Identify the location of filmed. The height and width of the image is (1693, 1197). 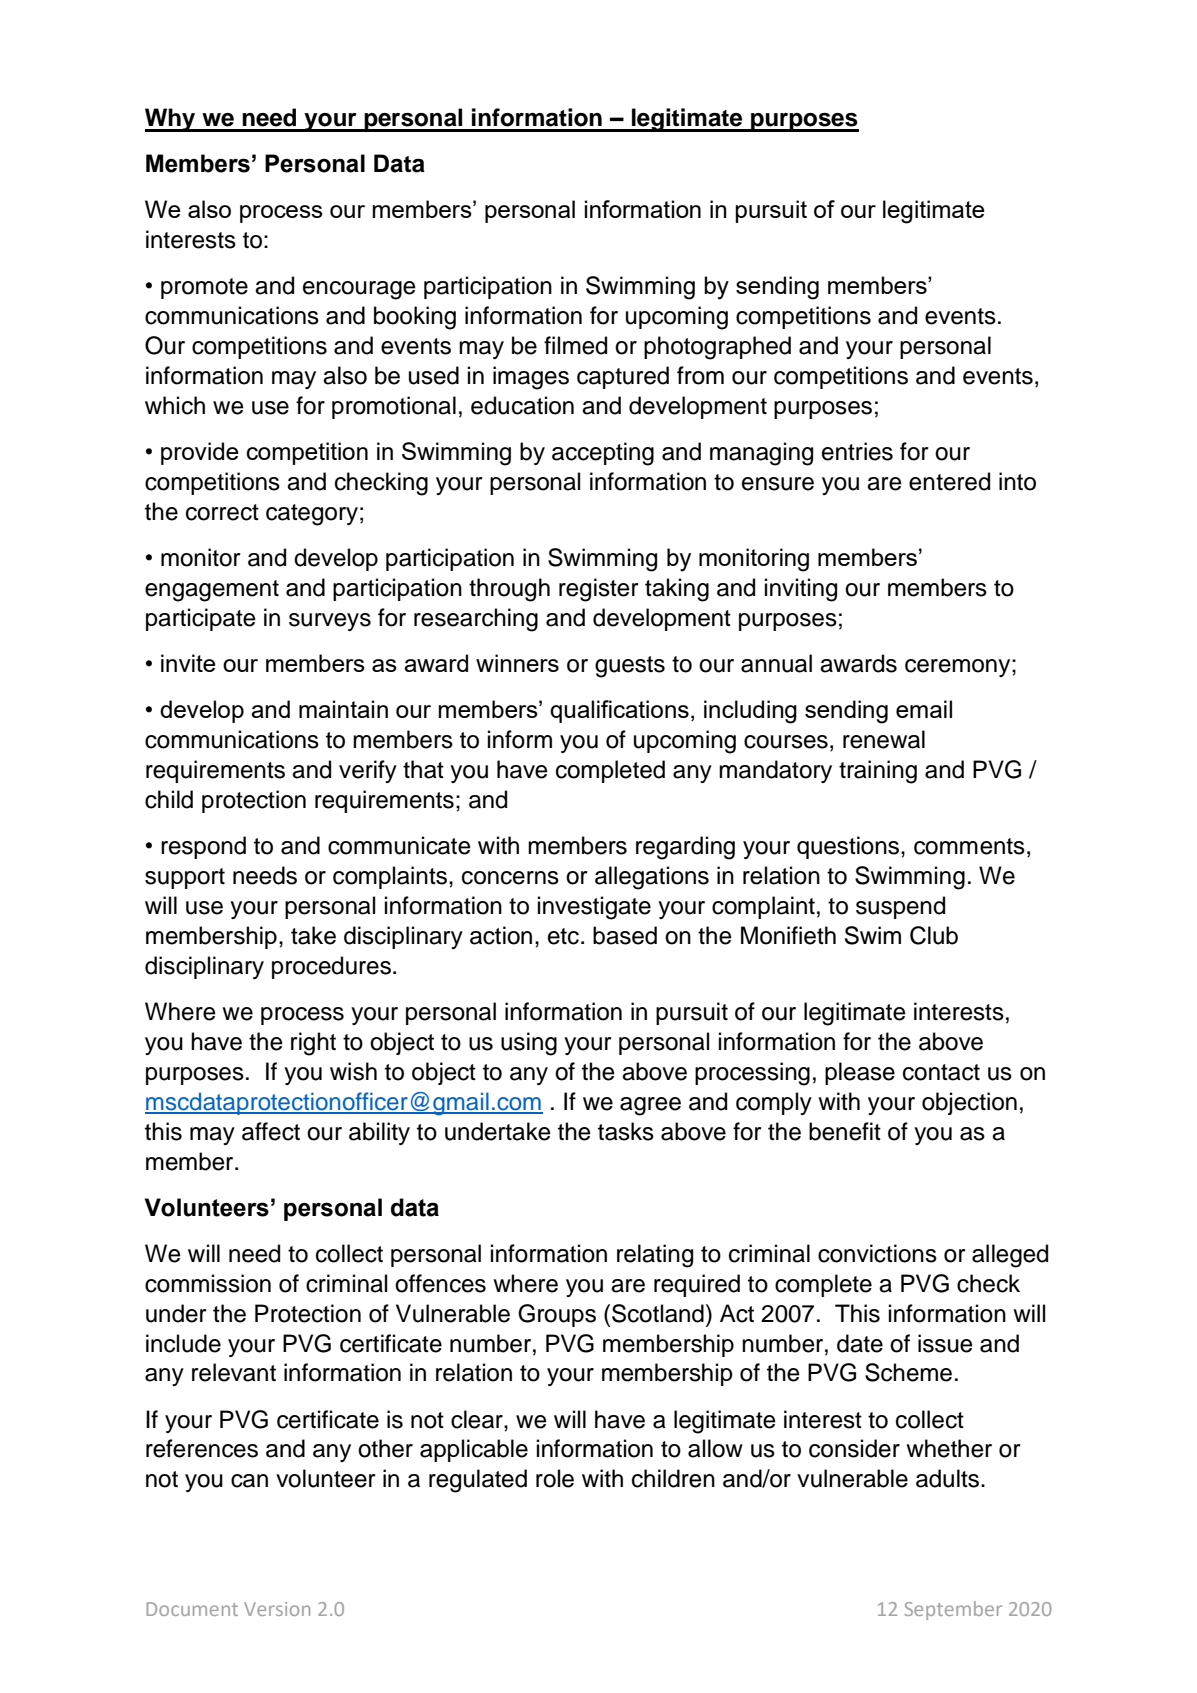
(575, 345).
